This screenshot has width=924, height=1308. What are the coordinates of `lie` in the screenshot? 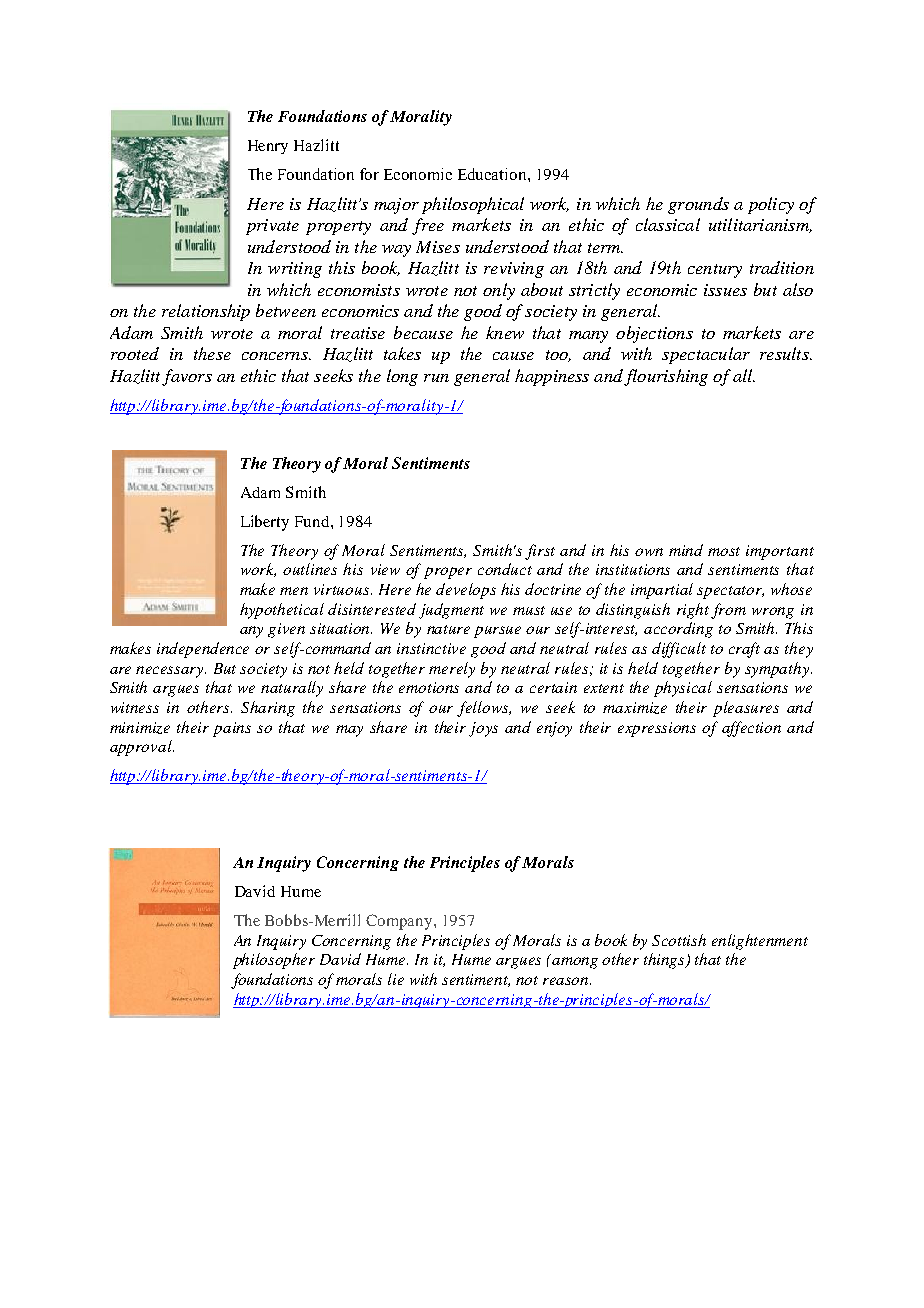 It's located at (396, 979).
